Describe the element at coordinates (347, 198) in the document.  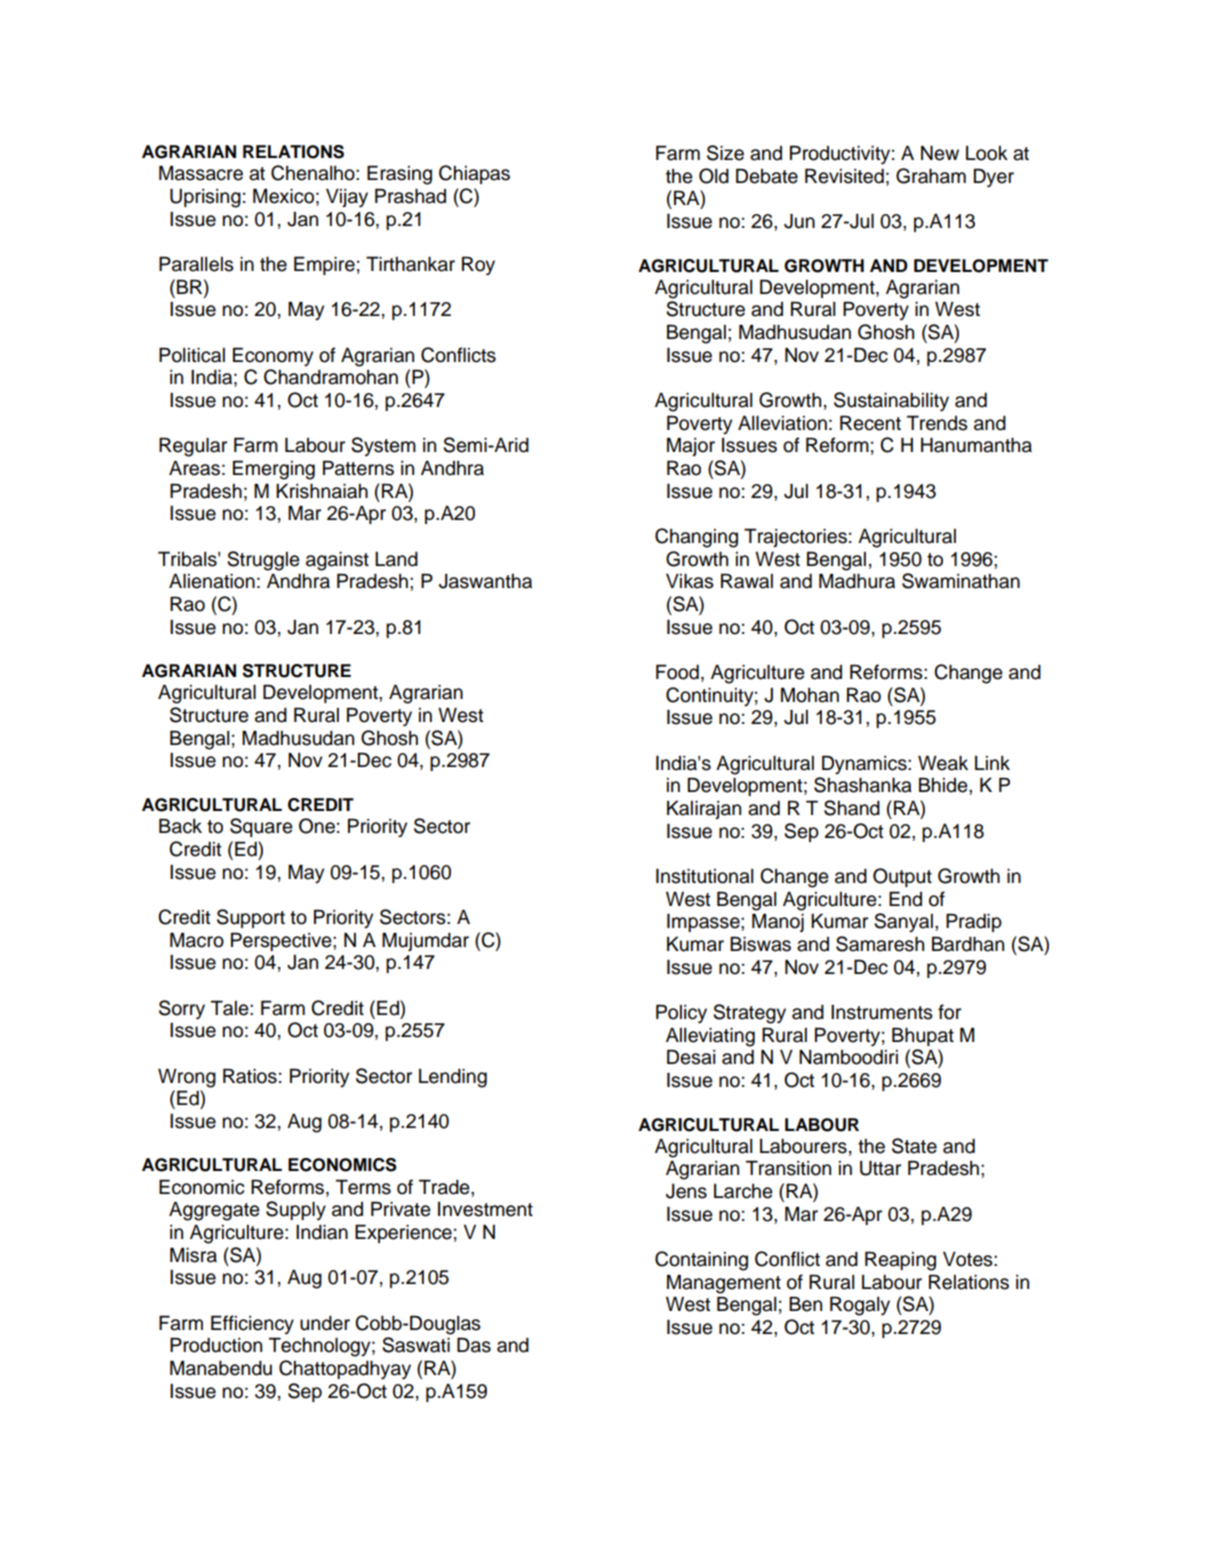
I see `Vijay` at that location.
